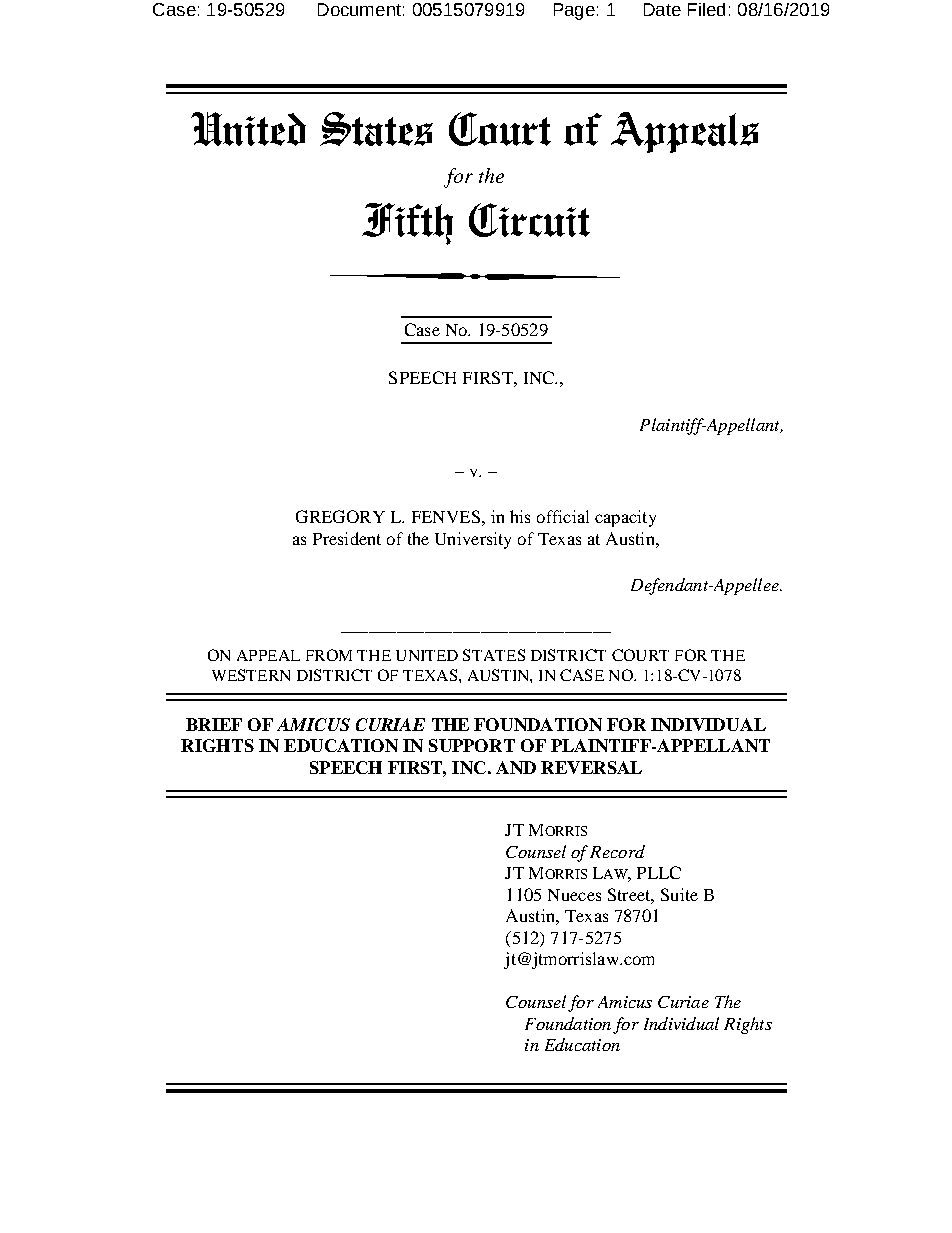 The image size is (952, 1233). Describe the element at coordinates (214, 724) in the document. I see `BRIEF` at that location.
